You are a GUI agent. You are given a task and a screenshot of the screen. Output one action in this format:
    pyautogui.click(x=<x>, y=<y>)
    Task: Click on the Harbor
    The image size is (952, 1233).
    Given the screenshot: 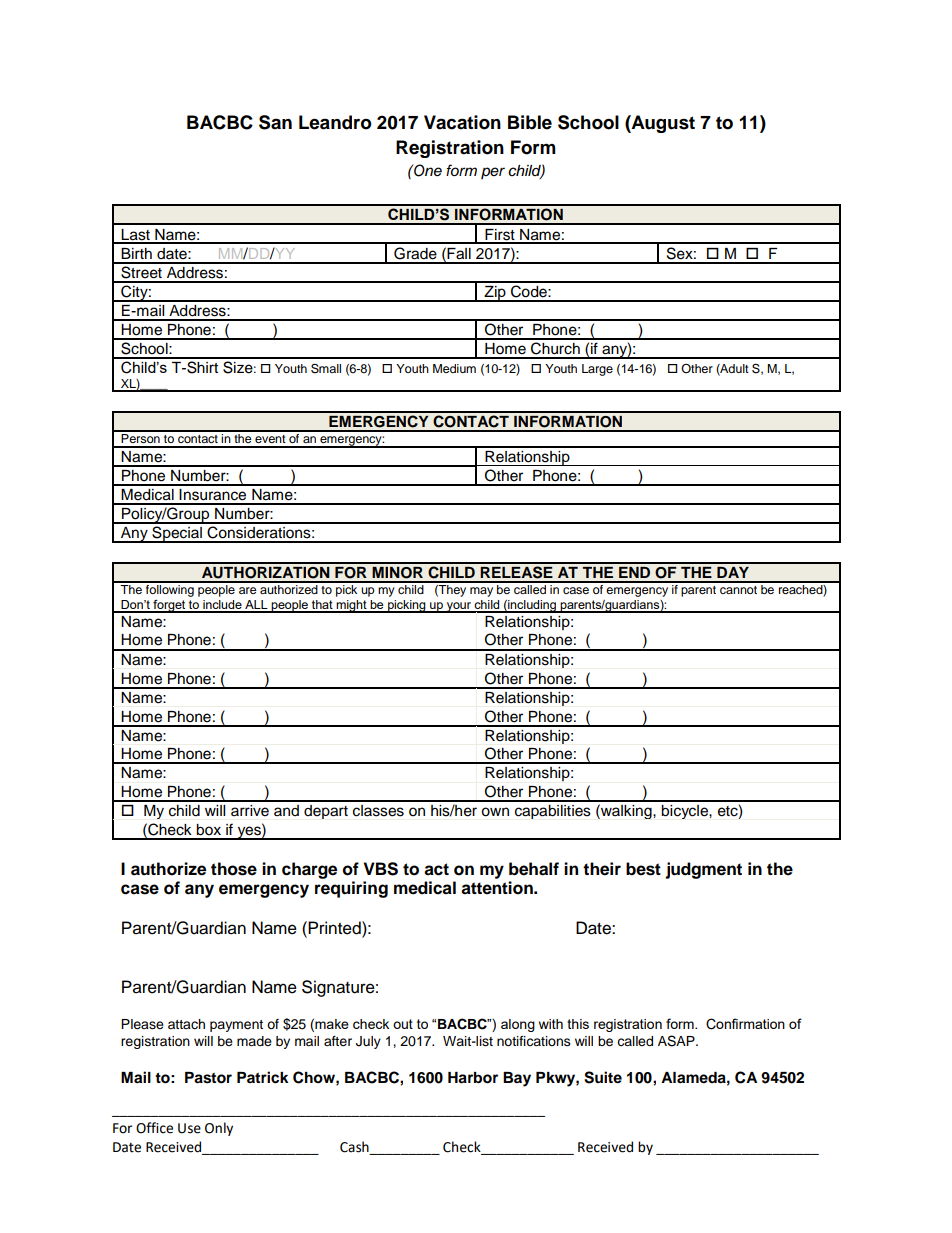 What is the action you would take?
    pyautogui.click(x=473, y=1078)
